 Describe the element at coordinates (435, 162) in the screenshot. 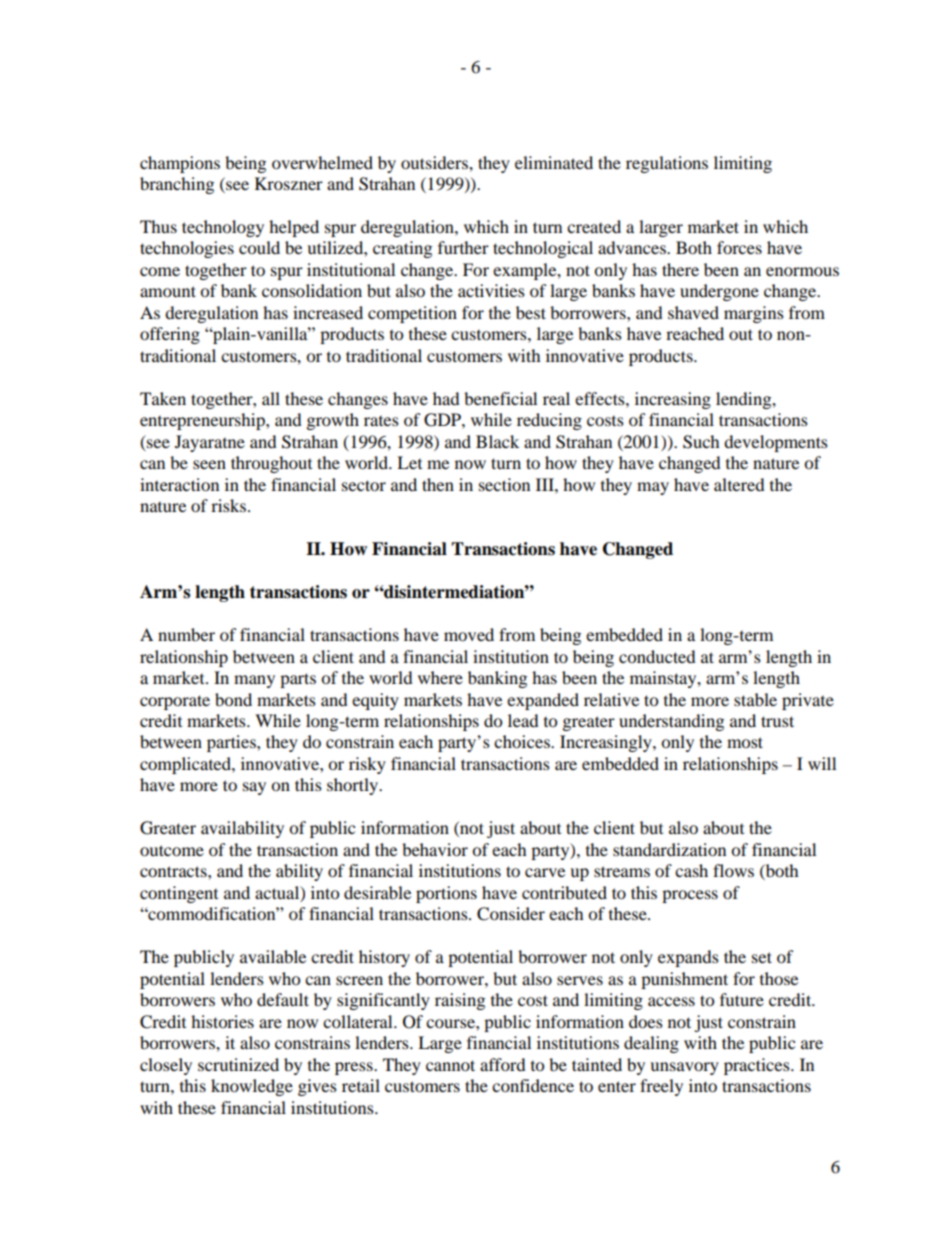

I see `outsiders` at that location.
